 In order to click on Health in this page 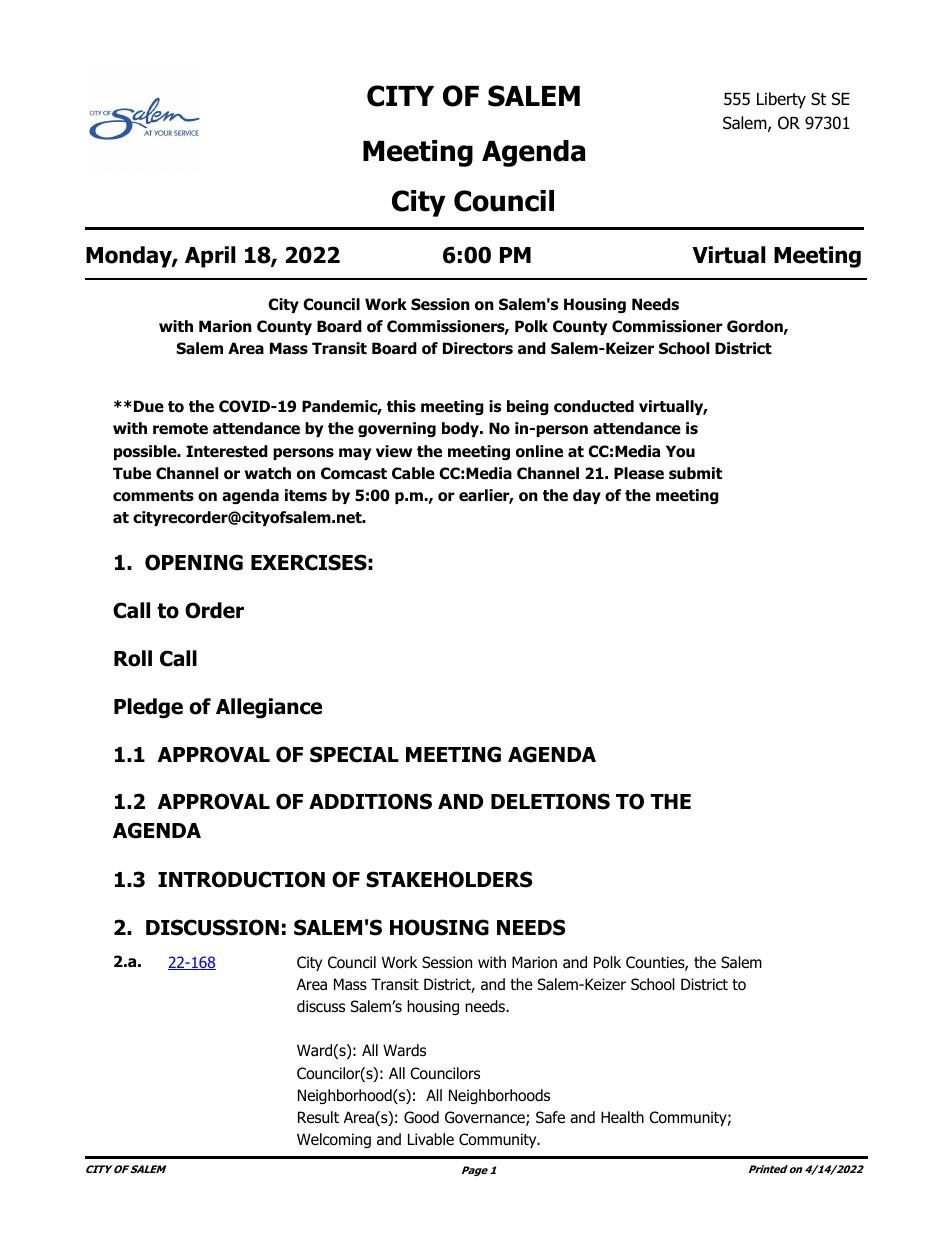, I will do `click(622, 1117)`.
